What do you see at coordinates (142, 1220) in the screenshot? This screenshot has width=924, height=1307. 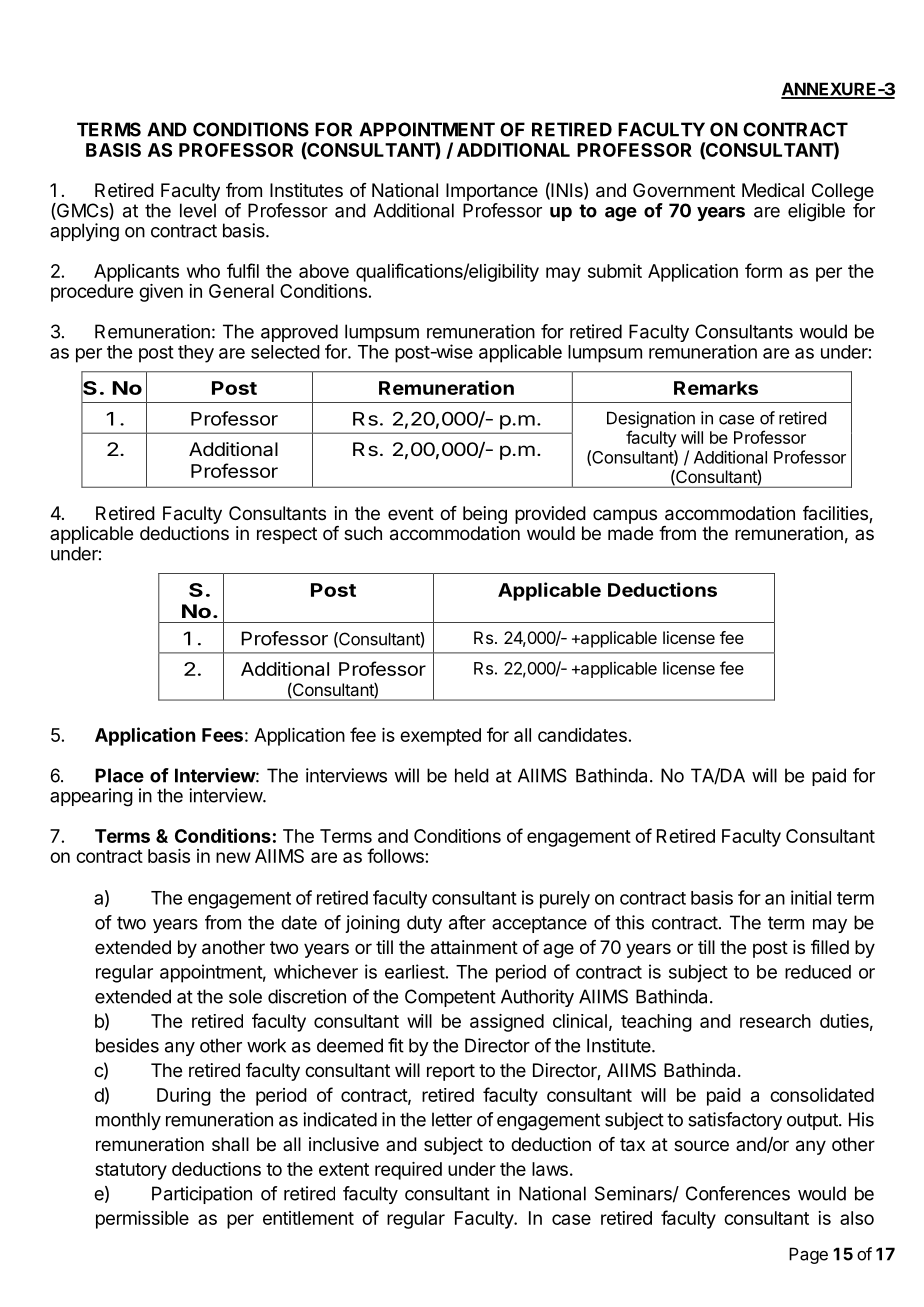 I see `permissible` at bounding box center [142, 1220].
